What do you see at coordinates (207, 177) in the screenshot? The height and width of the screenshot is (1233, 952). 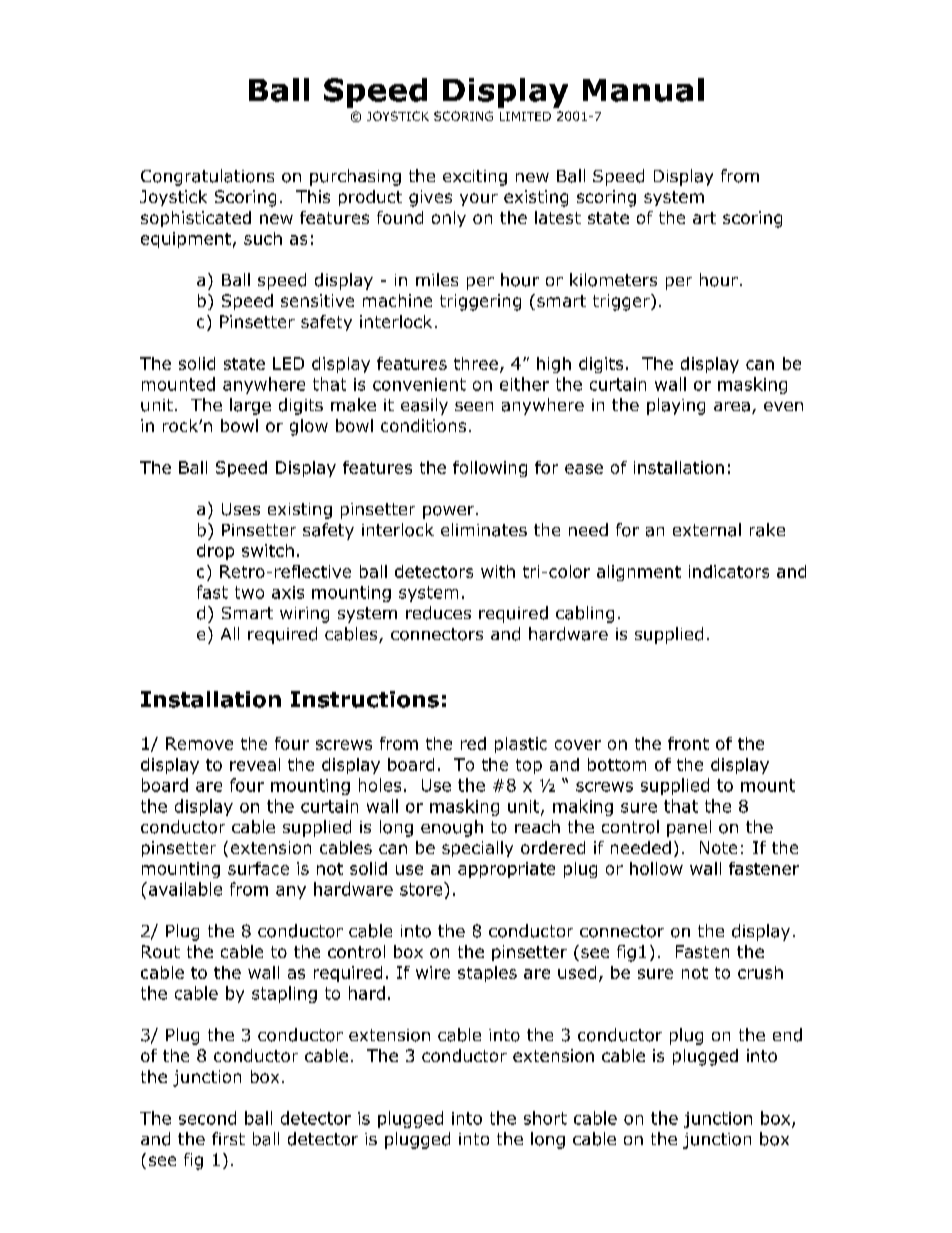 I see `Congratulations` at bounding box center [207, 177].
